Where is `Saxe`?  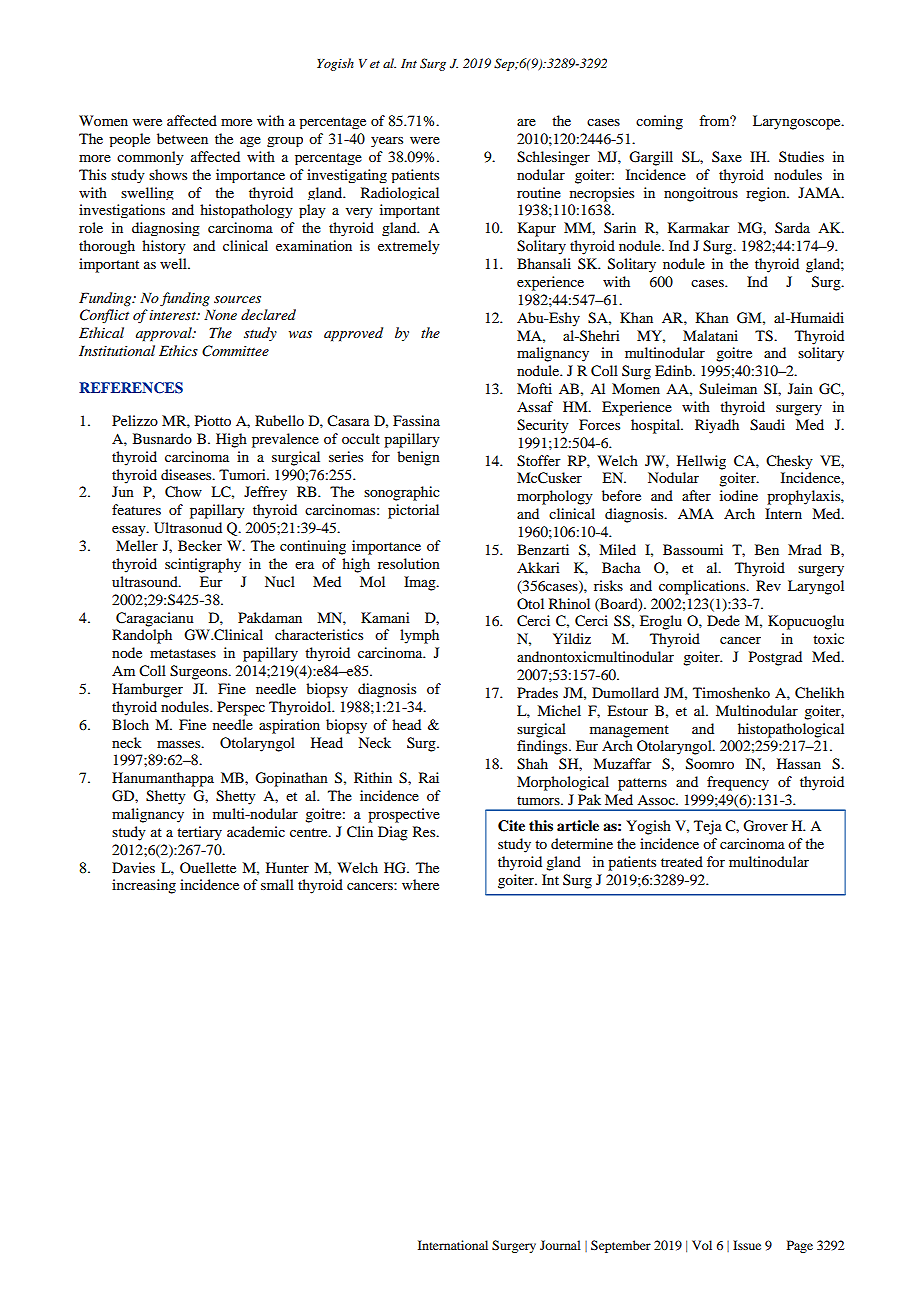 Saxe is located at coordinates (727, 156).
